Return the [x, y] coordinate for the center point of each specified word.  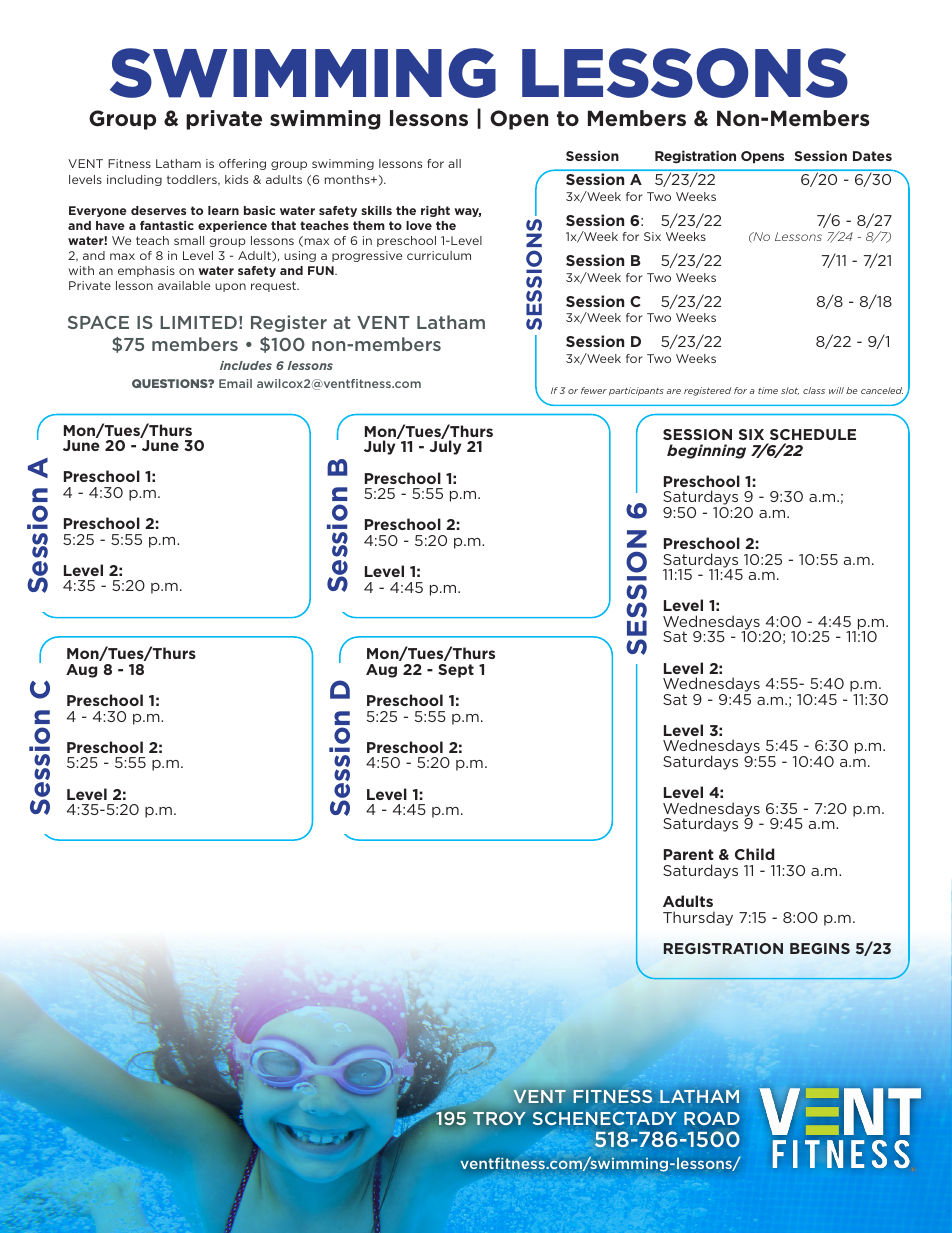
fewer [594, 390]
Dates [872, 156]
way [467, 212]
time [768, 390]
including [134, 180]
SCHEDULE [813, 434]
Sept [456, 671]
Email [235, 383]
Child [754, 854]
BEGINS [820, 948]
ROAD [712, 1118]
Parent [689, 854]
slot [790, 391]
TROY [499, 1118]
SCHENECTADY [605, 1118]
